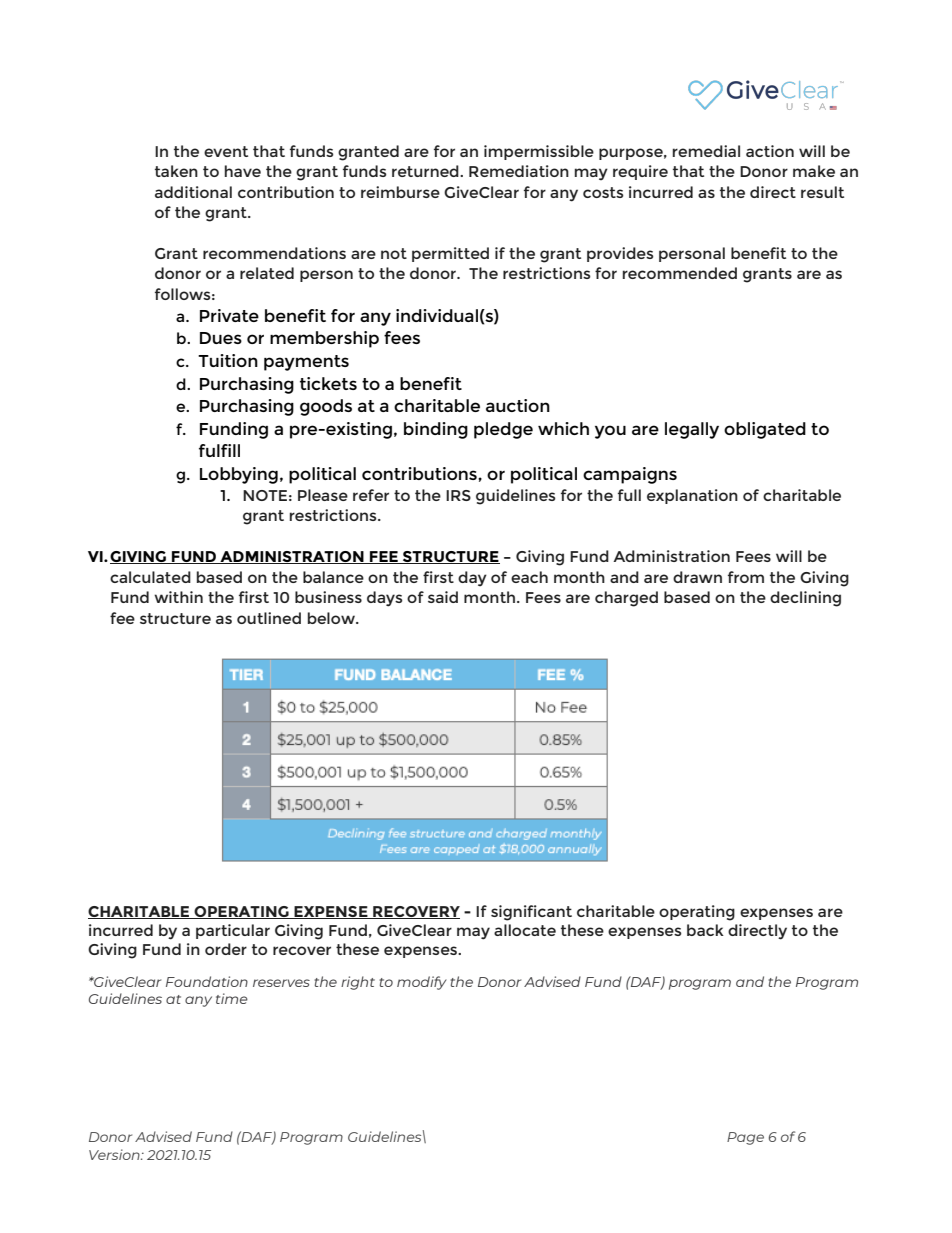 This screenshot has height=1233, width=952. Describe the element at coordinates (115, 1154) in the screenshot. I see `Version` at that location.
